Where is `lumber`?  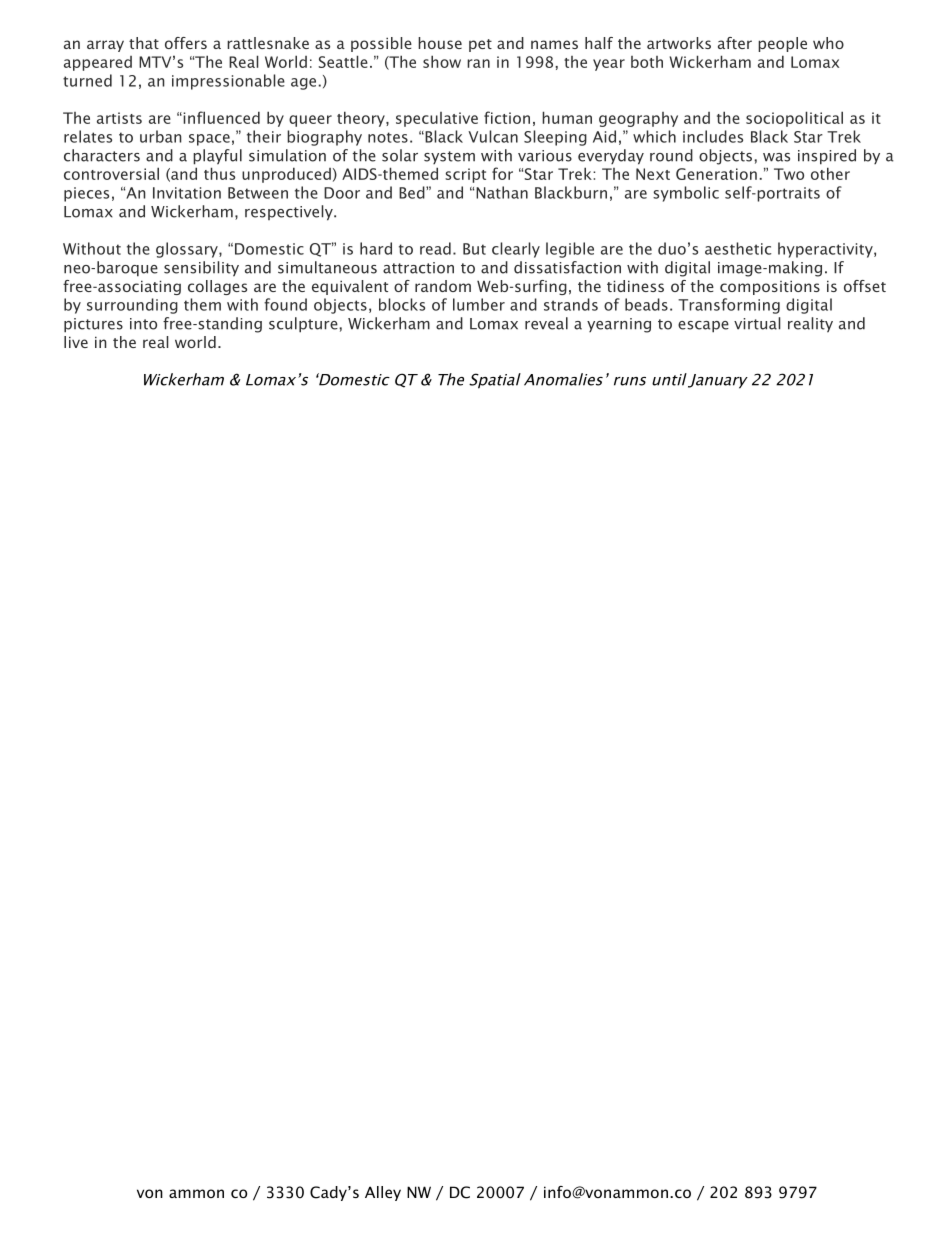
lumber is located at coordinates (479, 304).
